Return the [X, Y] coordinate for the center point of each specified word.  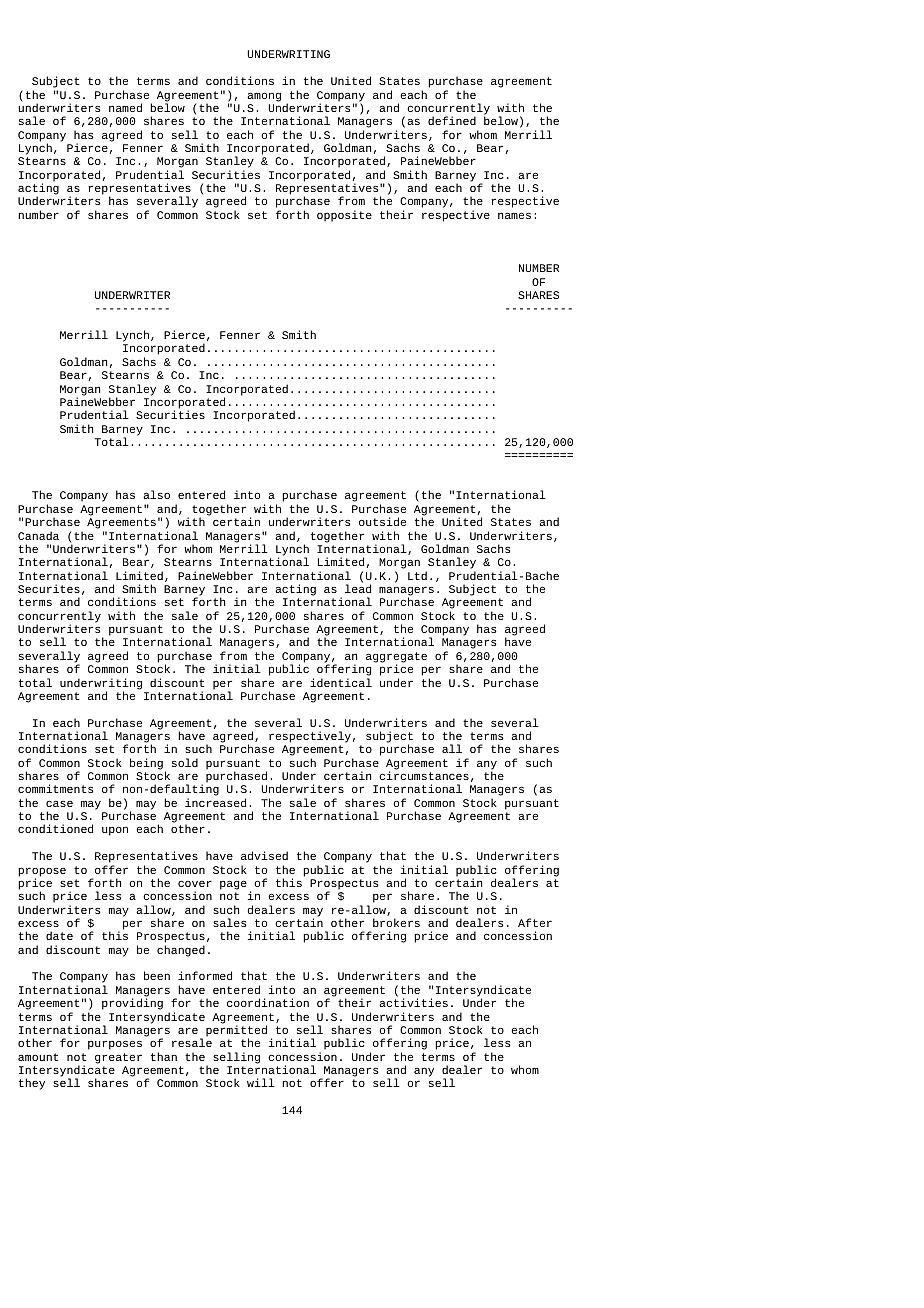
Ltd [417, 575]
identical [341, 682]
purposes [115, 1045]
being [146, 764]
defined [452, 120]
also [156, 494]
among [264, 97]
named [125, 107]
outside [382, 521]
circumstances [424, 775]
